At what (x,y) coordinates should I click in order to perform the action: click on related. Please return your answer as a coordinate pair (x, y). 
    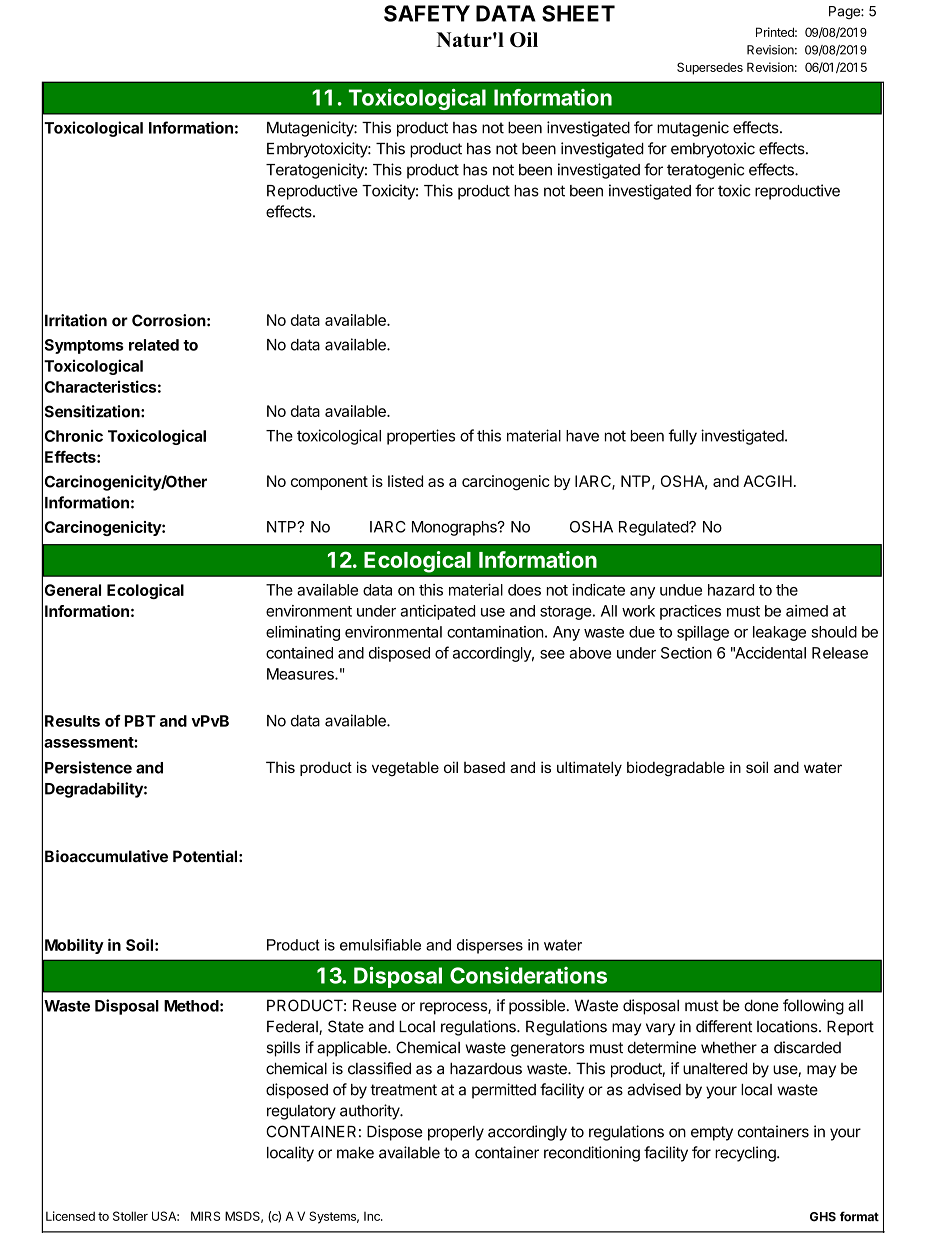
    Looking at the image, I should click on (154, 345).
